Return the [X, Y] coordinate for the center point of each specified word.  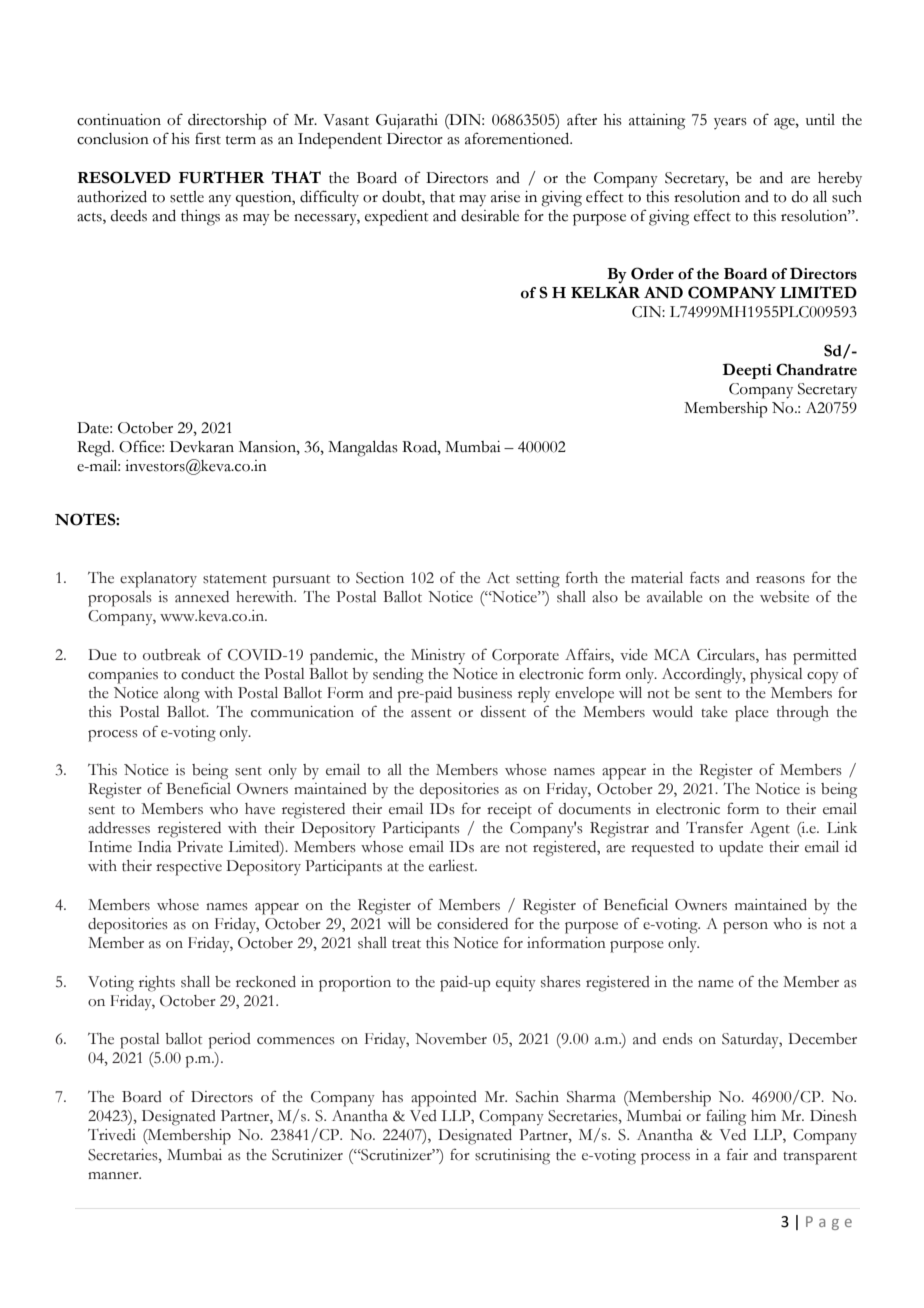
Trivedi [112, 1135]
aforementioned [518, 138]
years [730, 123]
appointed [444, 1099]
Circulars [727, 656]
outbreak [172, 655]
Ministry [438, 657]
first [208, 138]
